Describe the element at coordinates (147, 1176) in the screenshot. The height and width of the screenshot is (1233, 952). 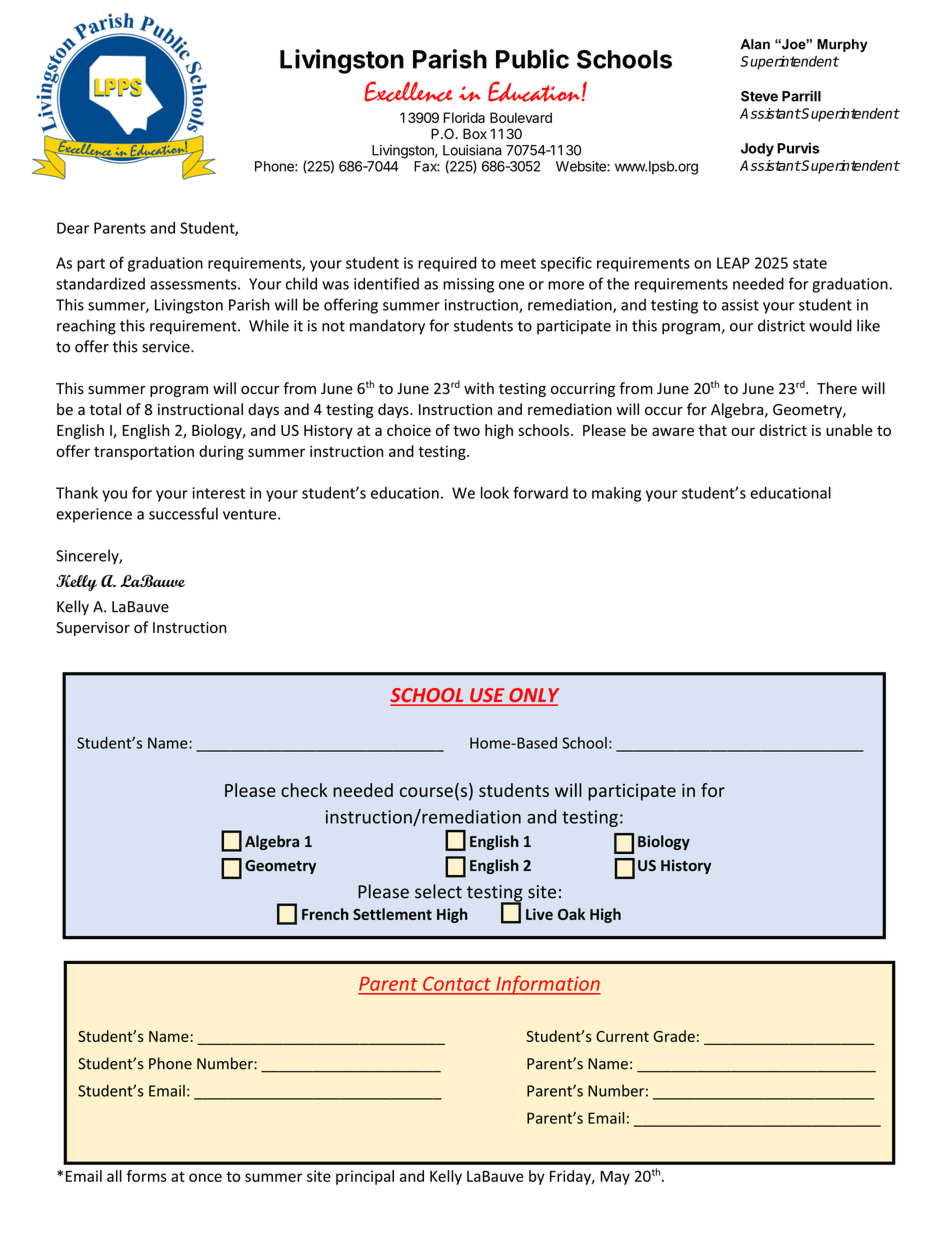
I see `forms` at that location.
